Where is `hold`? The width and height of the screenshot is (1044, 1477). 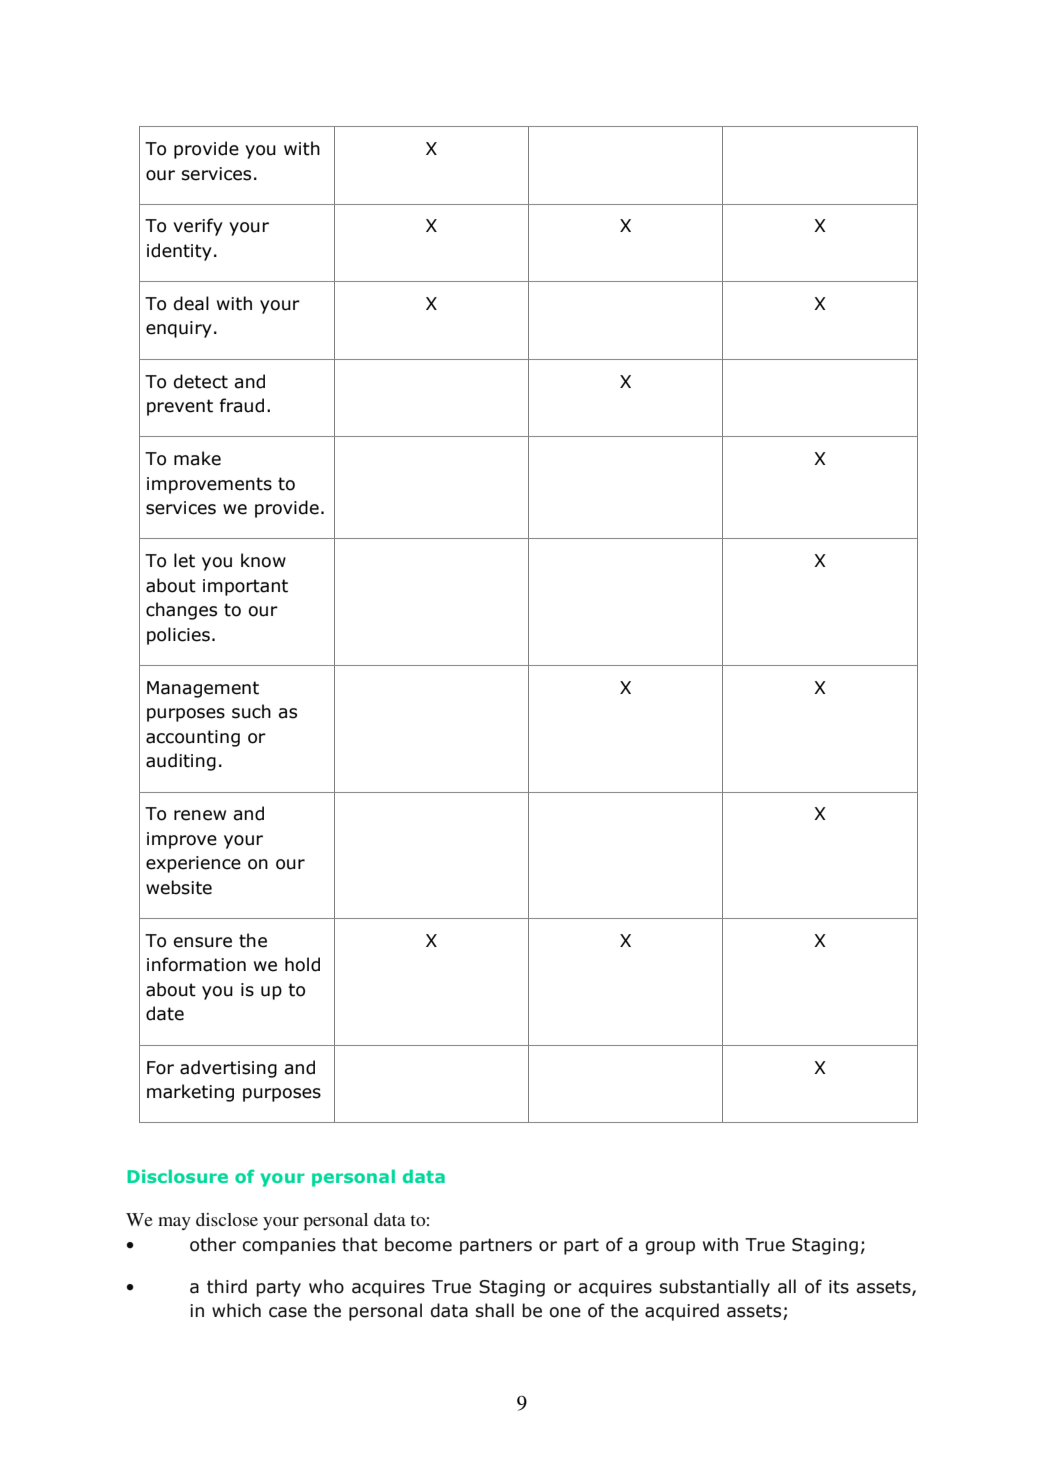
hold is located at coordinates (302, 964).
